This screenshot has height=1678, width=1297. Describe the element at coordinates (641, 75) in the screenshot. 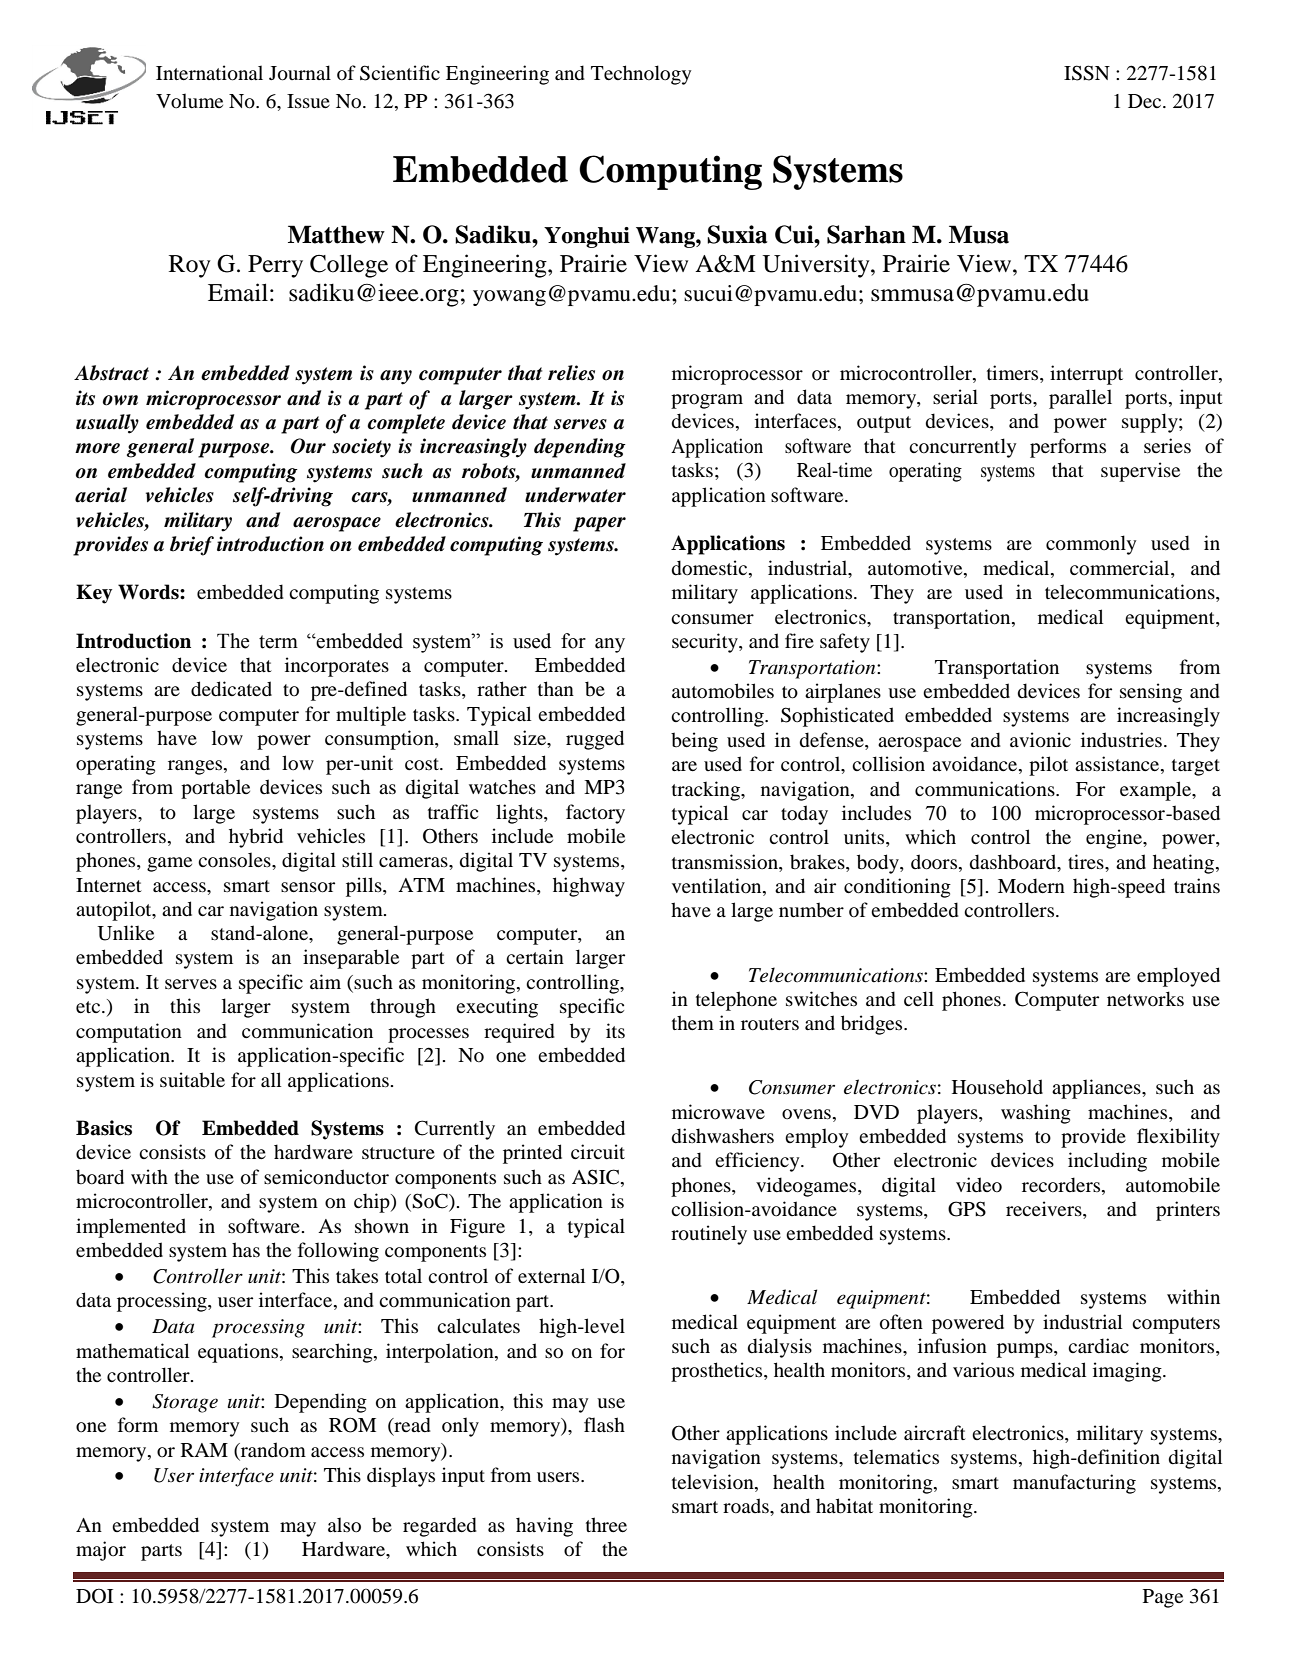

I see `Technology` at that location.
